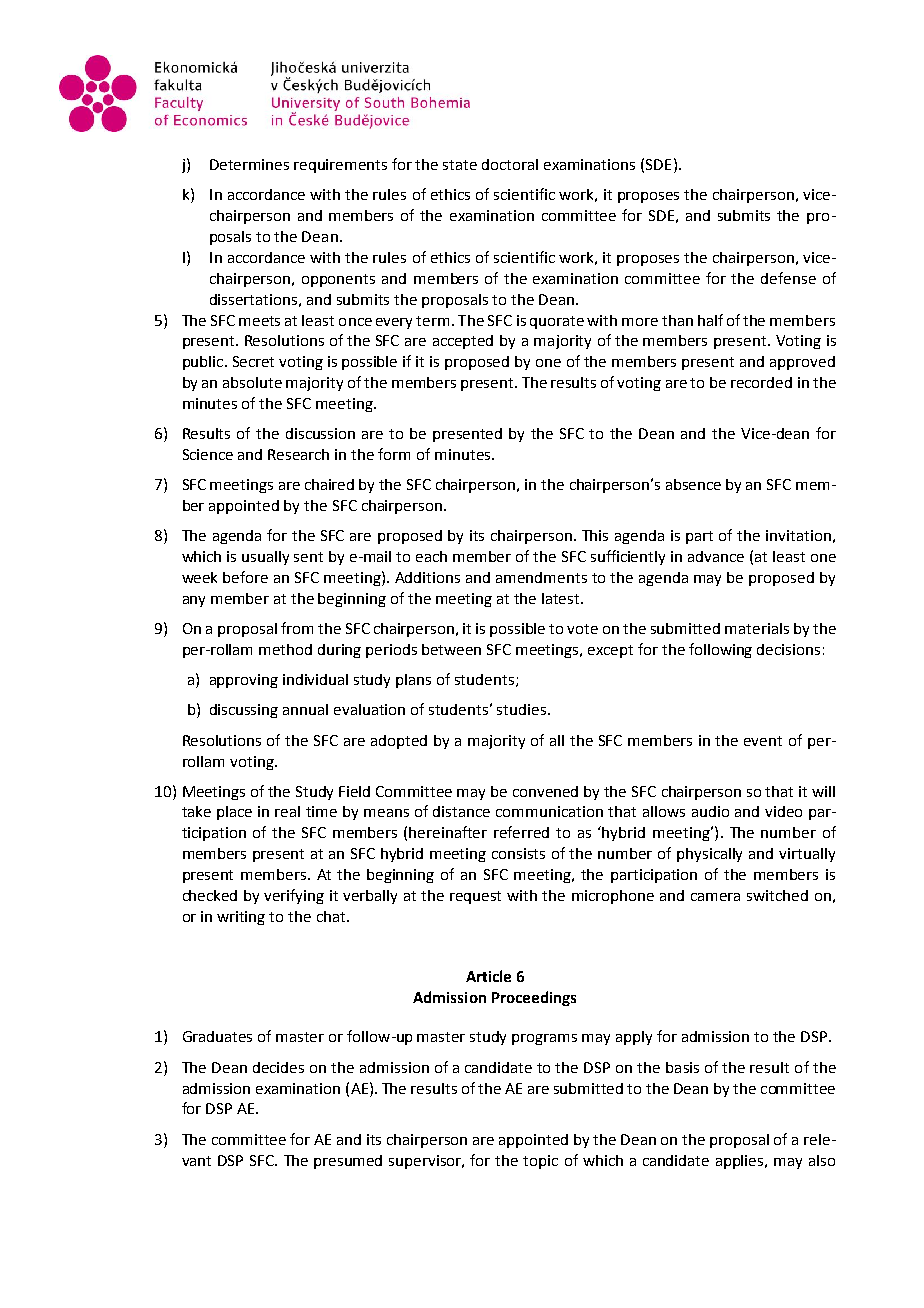  Describe the element at coordinates (540, 1162) in the screenshot. I see `topic` at that location.
